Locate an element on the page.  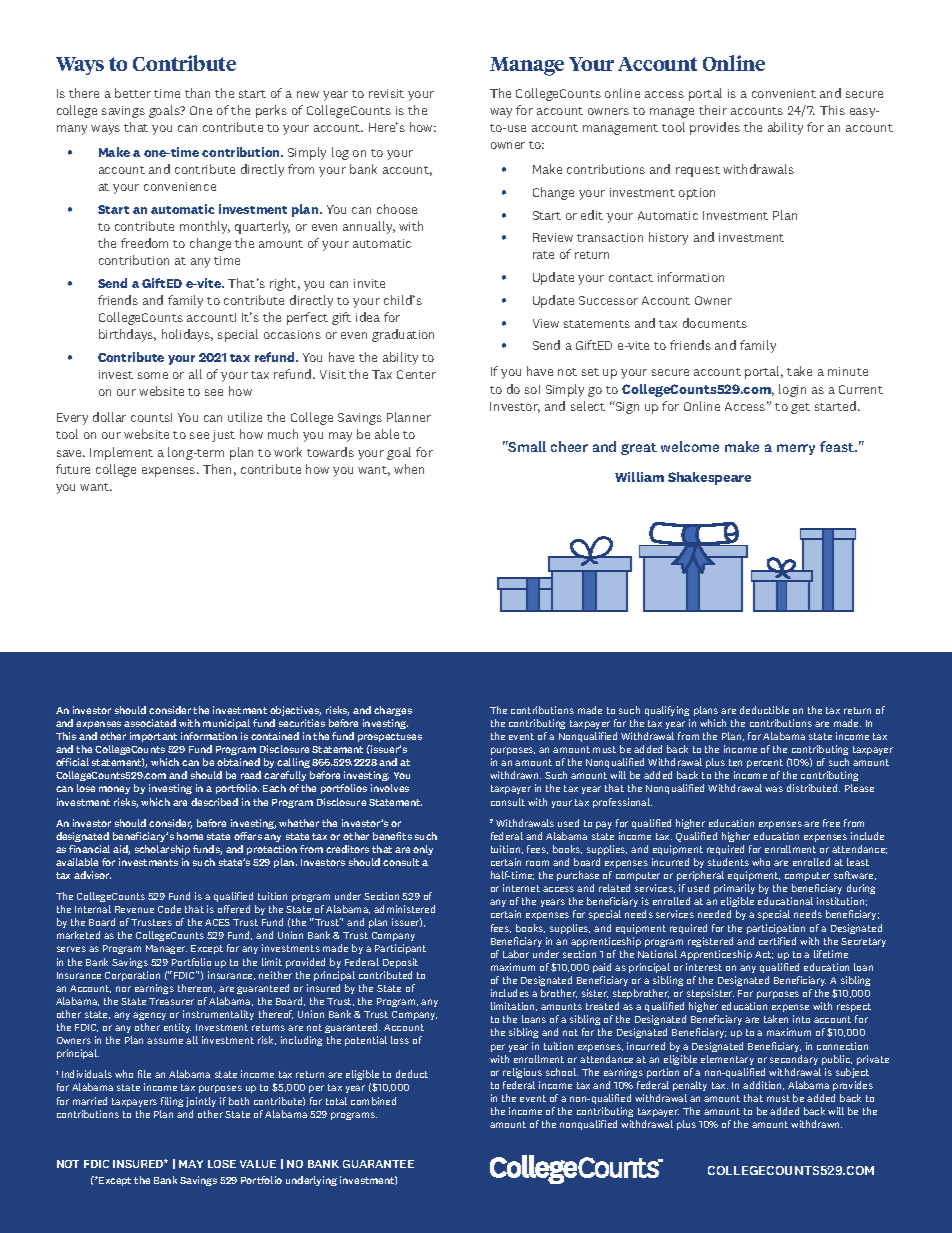
Small is located at coordinates (526, 446).
